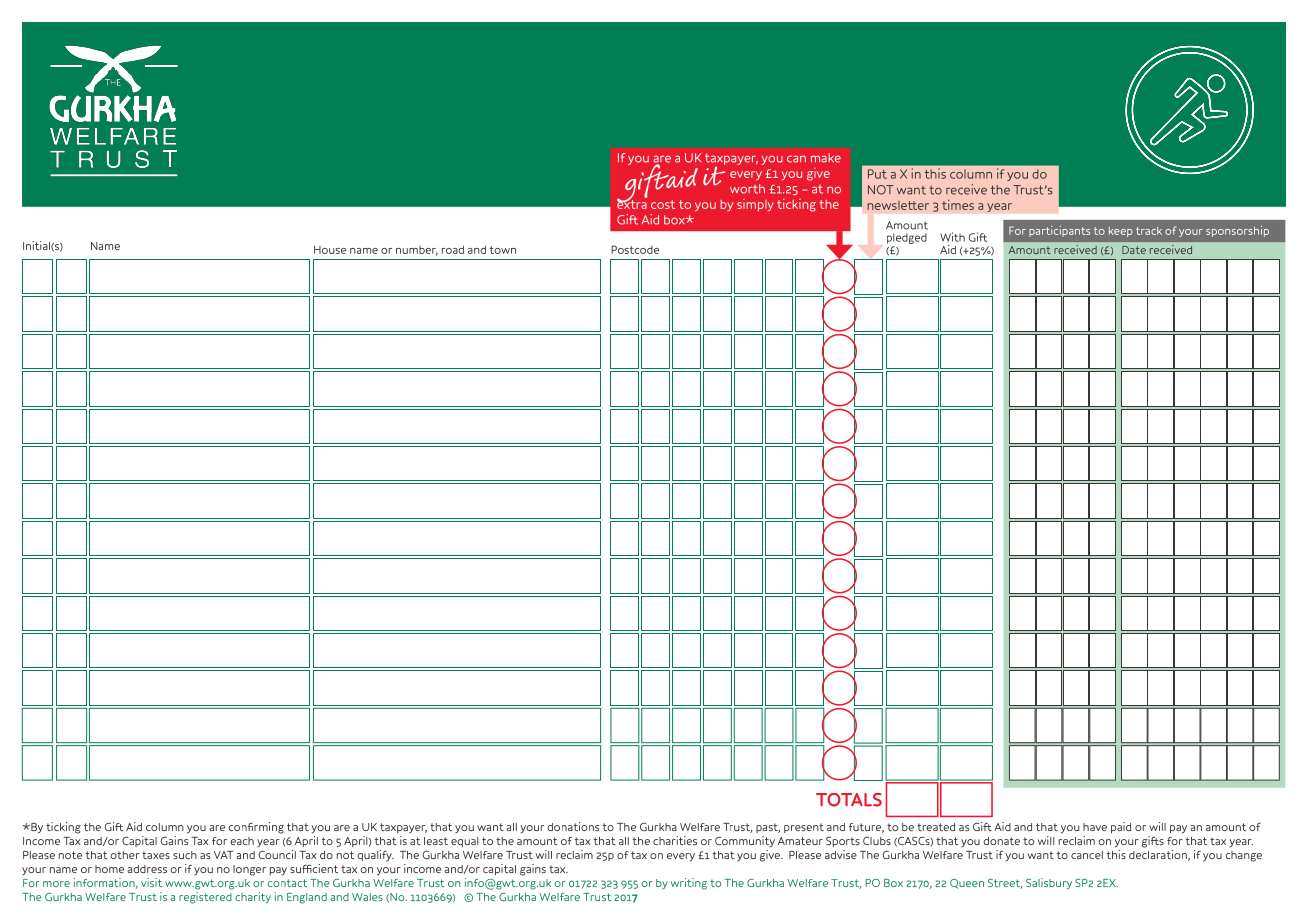 The height and width of the document is (924, 1308). Describe the element at coordinates (256, 828) in the document. I see `confirming` at that location.
